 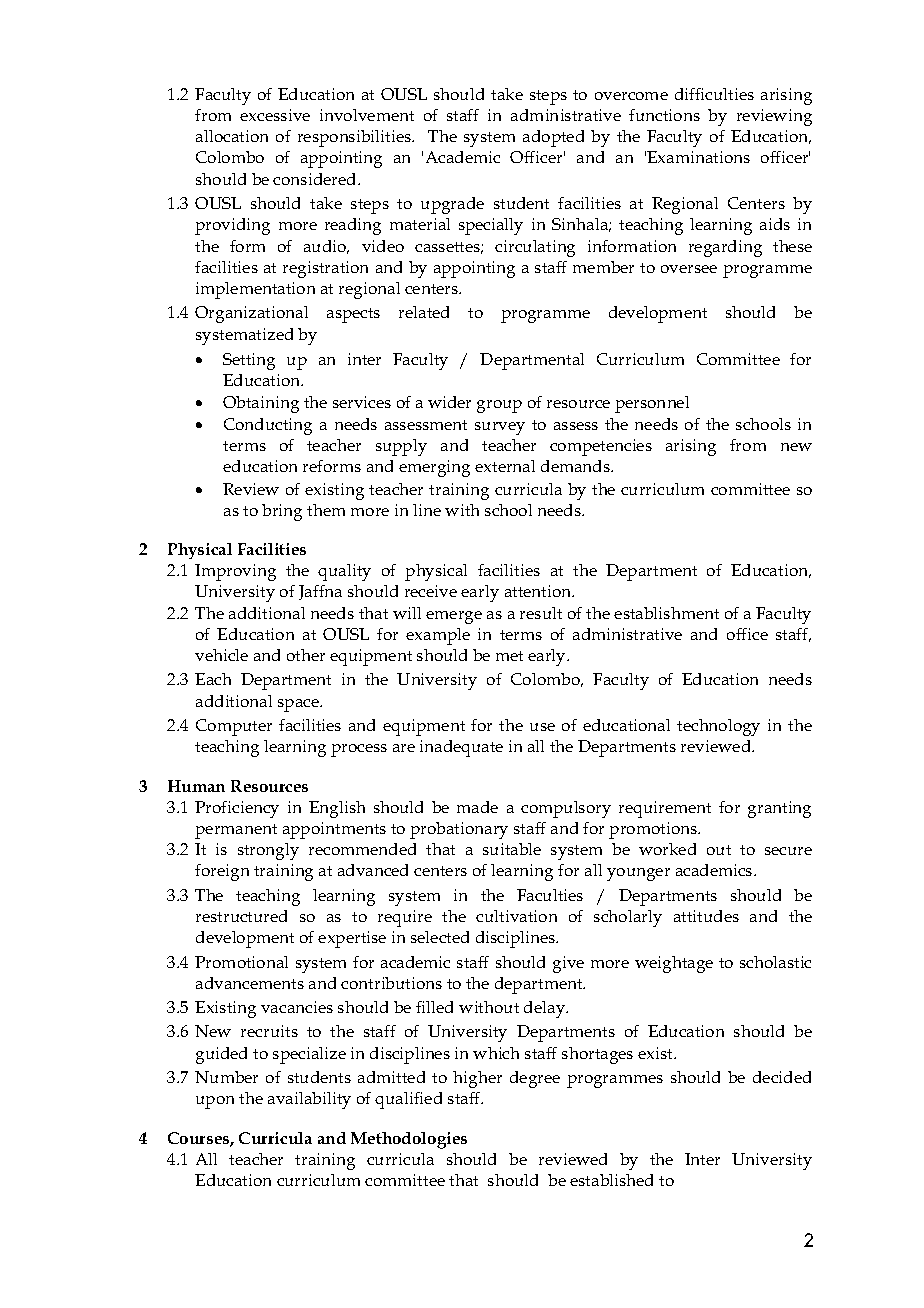 What do you see at coordinates (553, 138) in the page?
I see `adopted` at bounding box center [553, 138].
